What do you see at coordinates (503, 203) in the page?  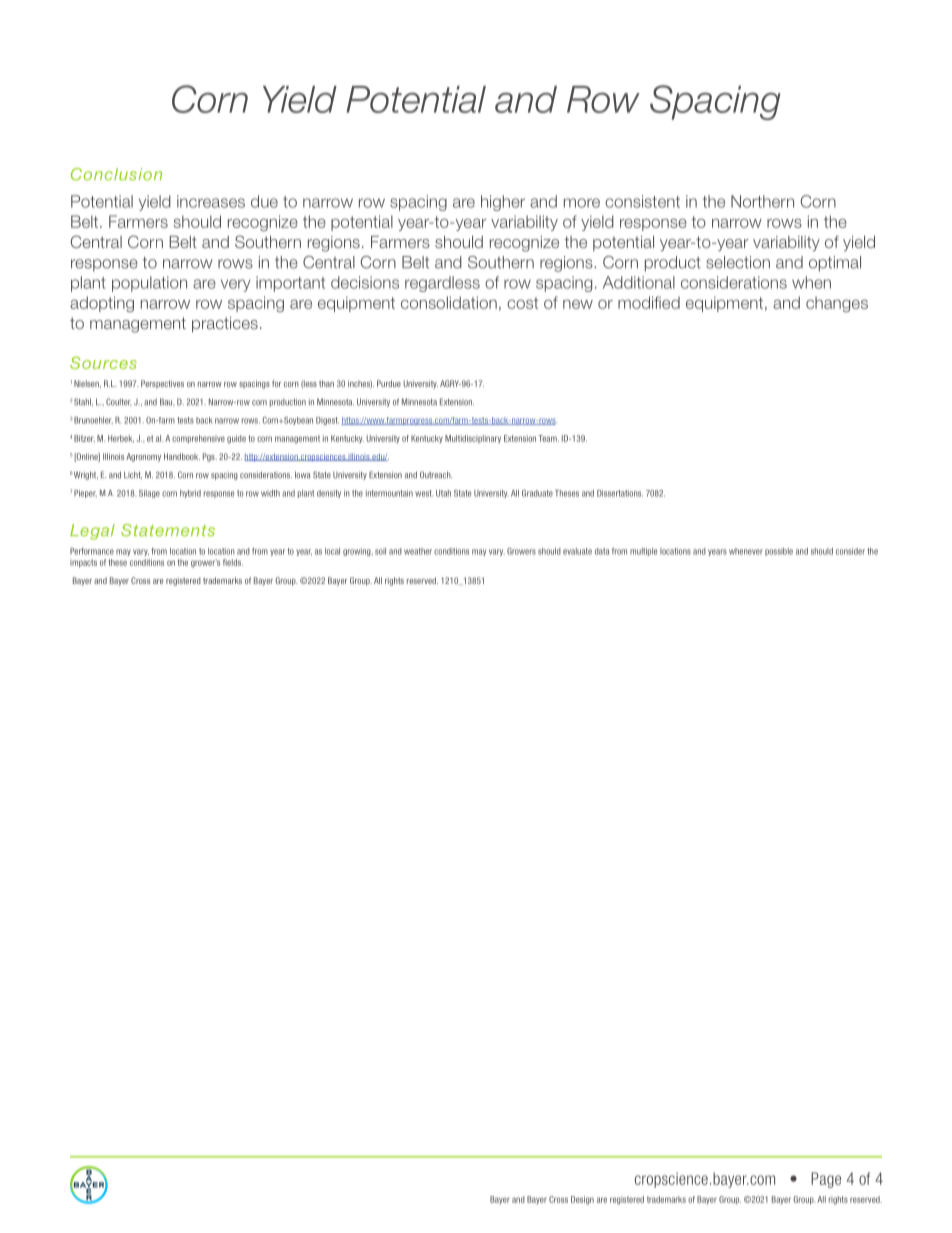 I see `higher` at bounding box center [503, 203].
